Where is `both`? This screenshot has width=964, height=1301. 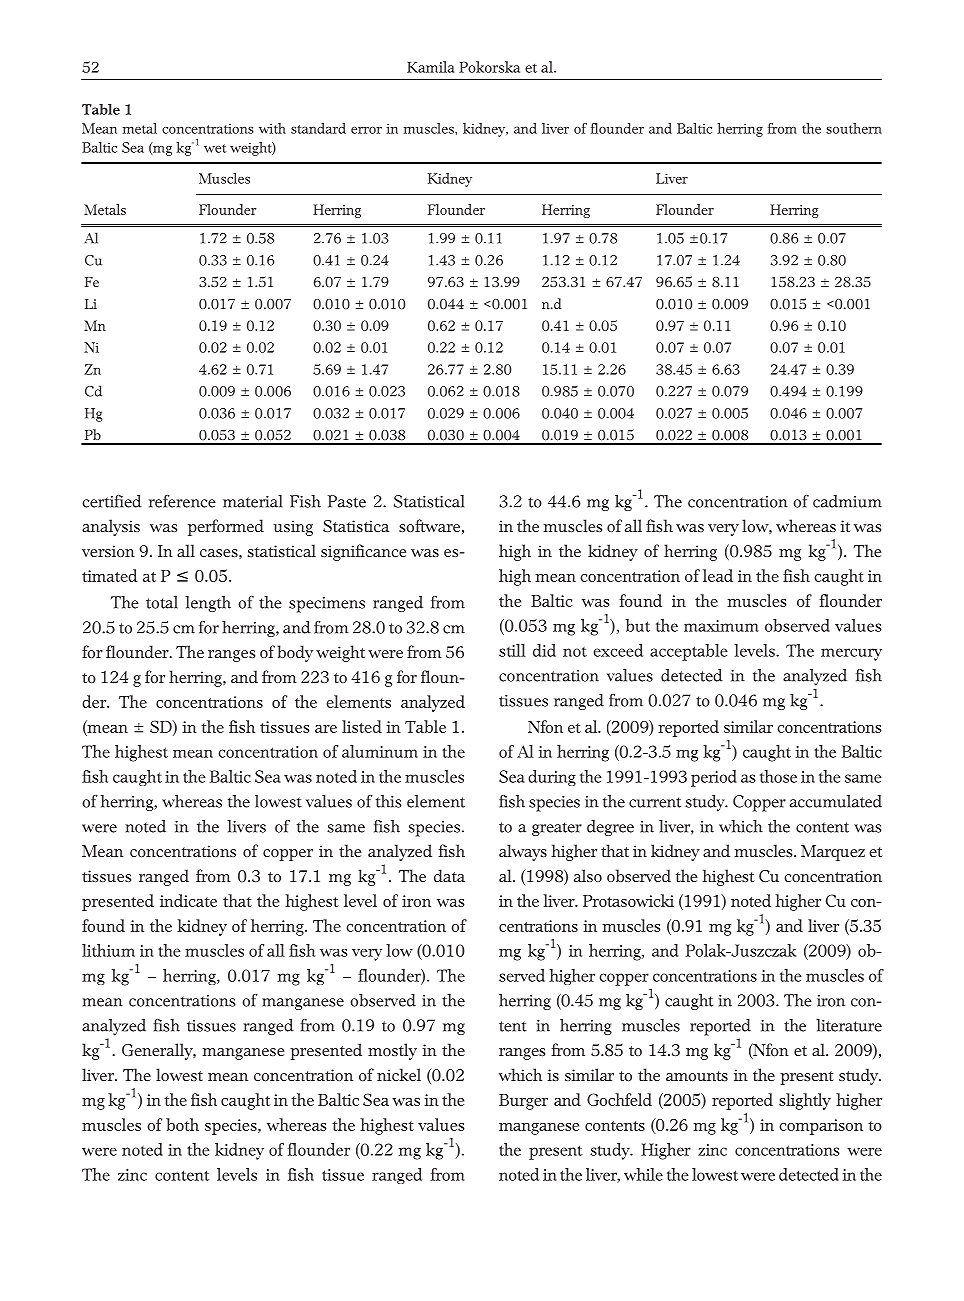
both is located at coordinates (182, 1124).
